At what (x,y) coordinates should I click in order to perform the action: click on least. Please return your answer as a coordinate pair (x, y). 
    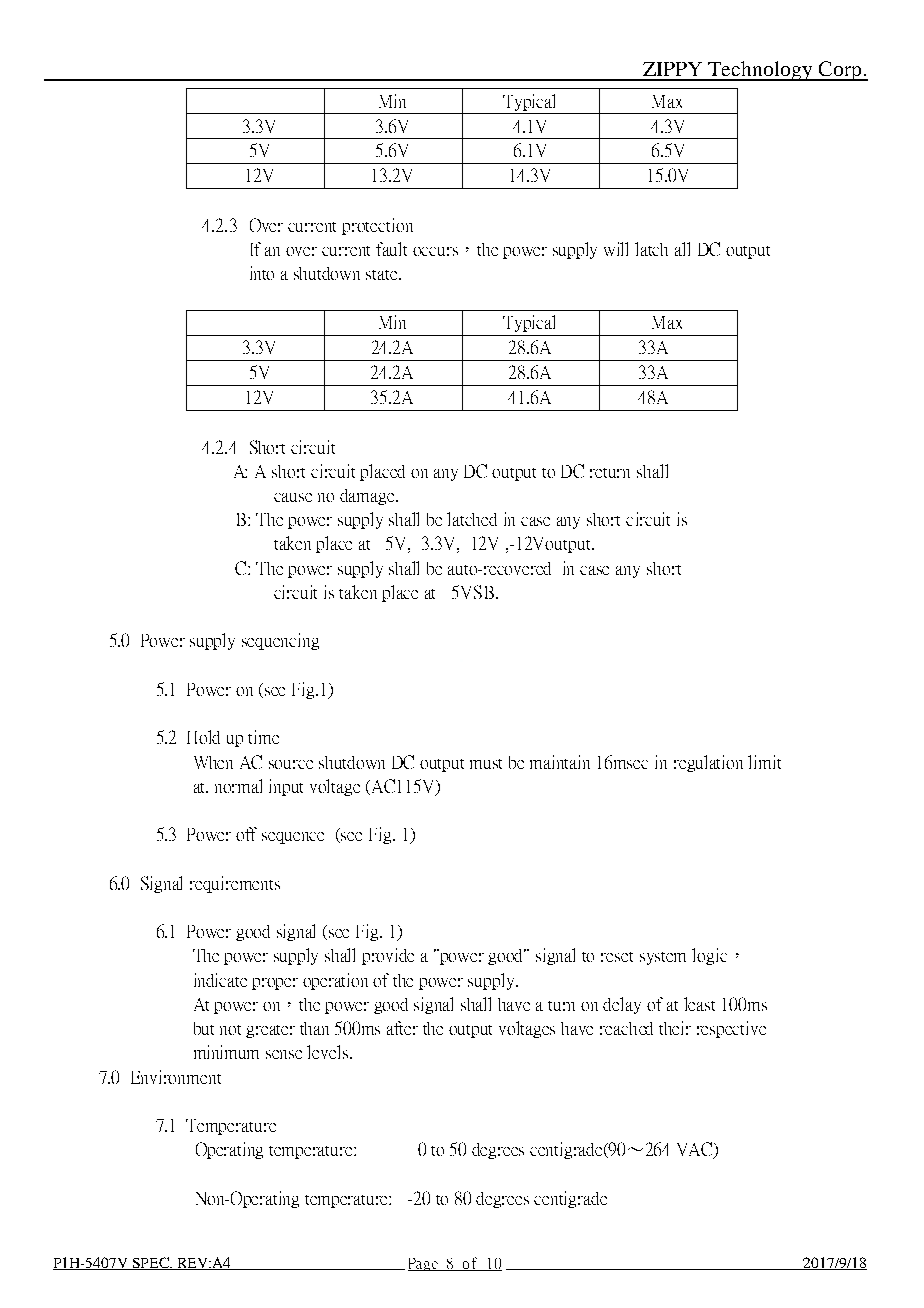
    Looking at the image, I should click on (699, 1004).
